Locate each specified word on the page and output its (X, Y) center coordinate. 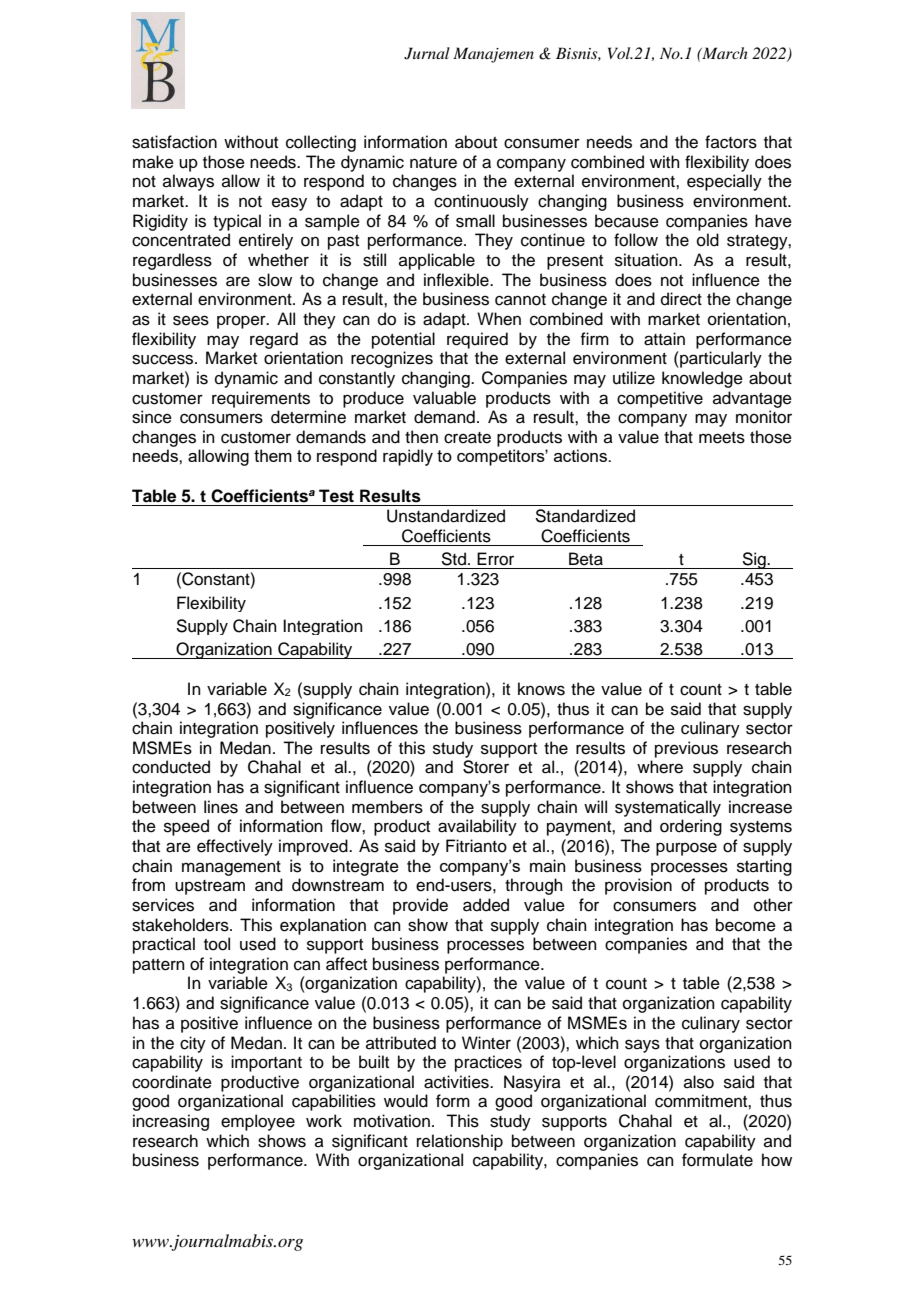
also (699, 1082)
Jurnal (427, 53)
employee (258, 1122)
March (724, 53)
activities (457, 1082)
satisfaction (174, 142)
